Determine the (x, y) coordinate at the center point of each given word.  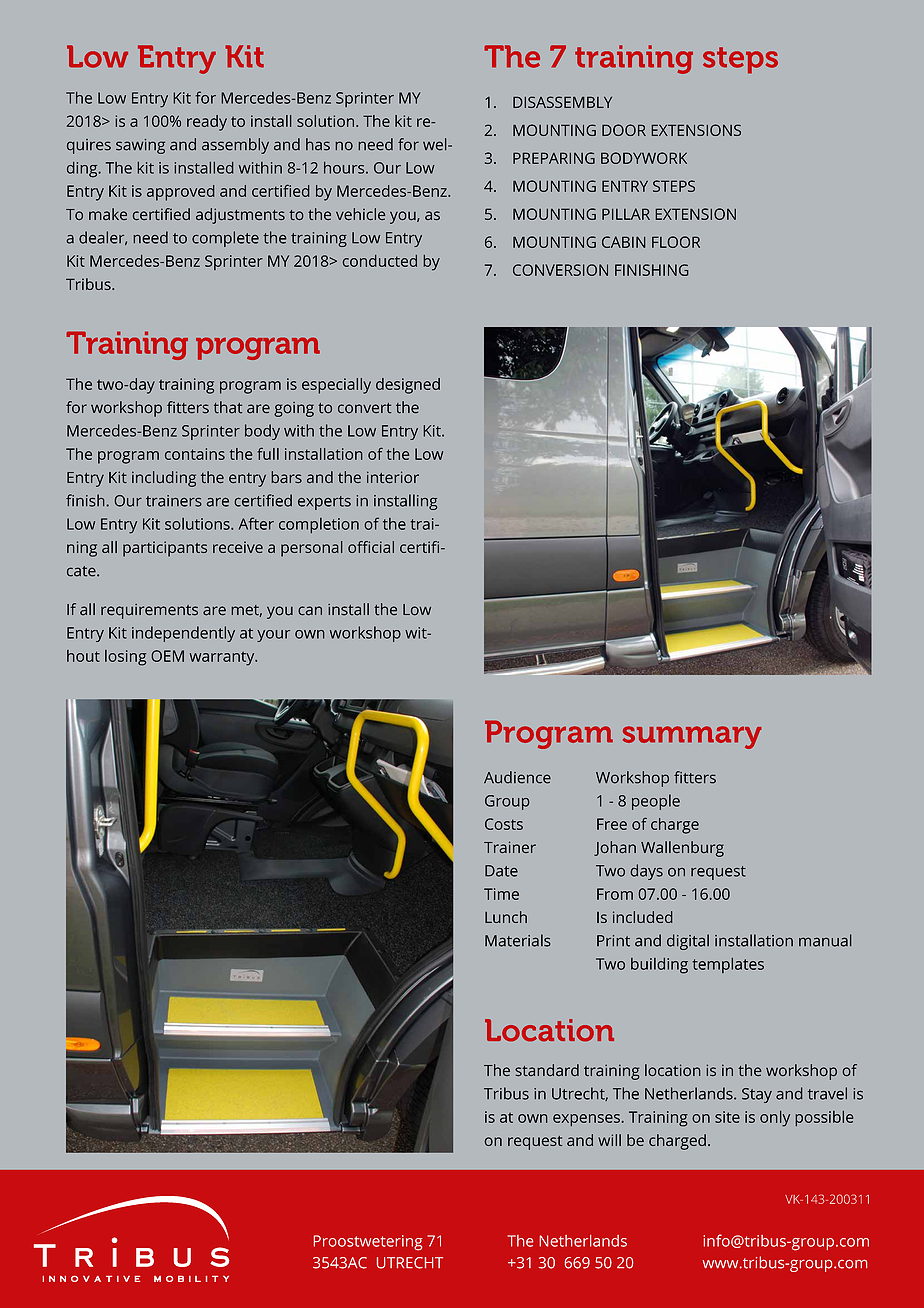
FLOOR (676, 242)
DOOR (624, 130)
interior (393, 477)
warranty (223, 658)
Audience (517, 777)
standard (547, 1070)
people (656, 802)
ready (207, 123)
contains (195, 454)
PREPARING (554, 158)
